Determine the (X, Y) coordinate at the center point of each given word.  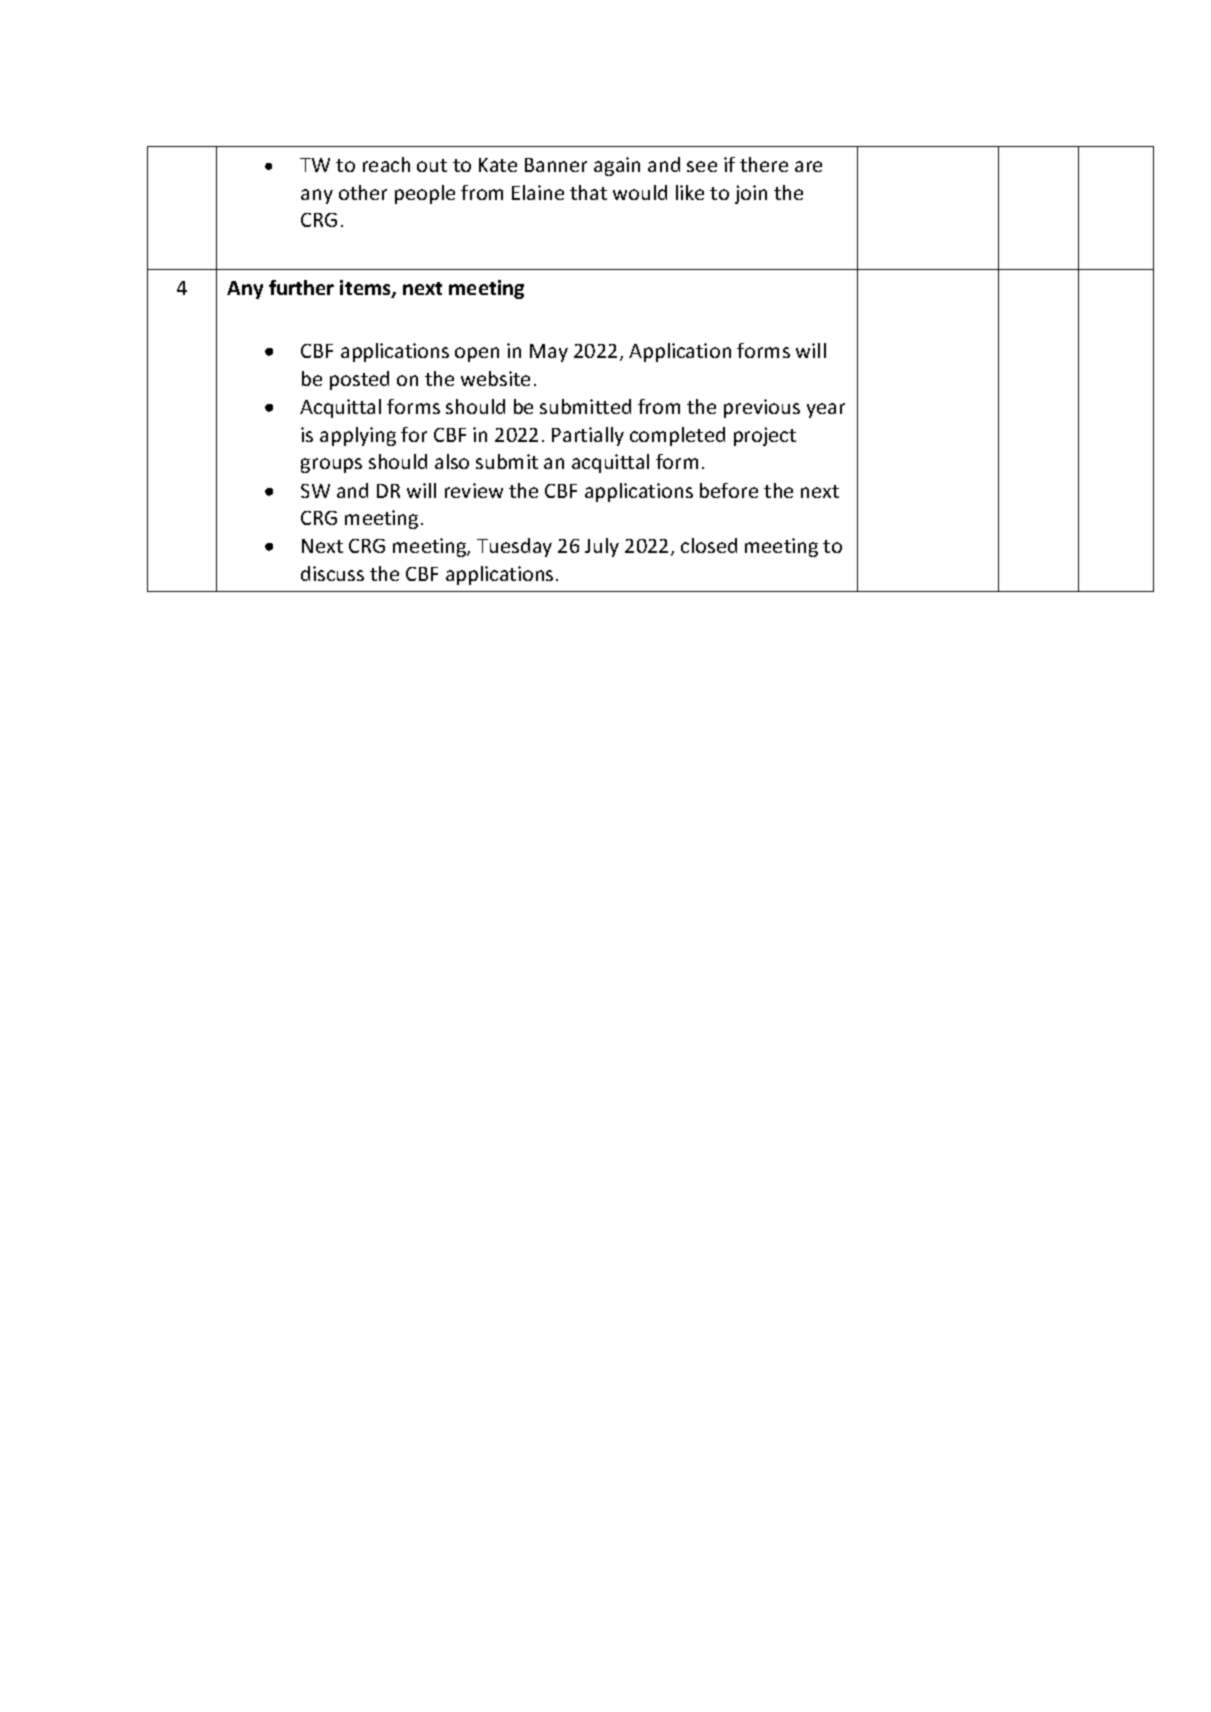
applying (358, 436)
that (588, 192)
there (764, 164)
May (549, 353)
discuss (332, 573)
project (765, 436)
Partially (588, 436)
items (366, 289)
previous (762, 408)
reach (386, 164)
